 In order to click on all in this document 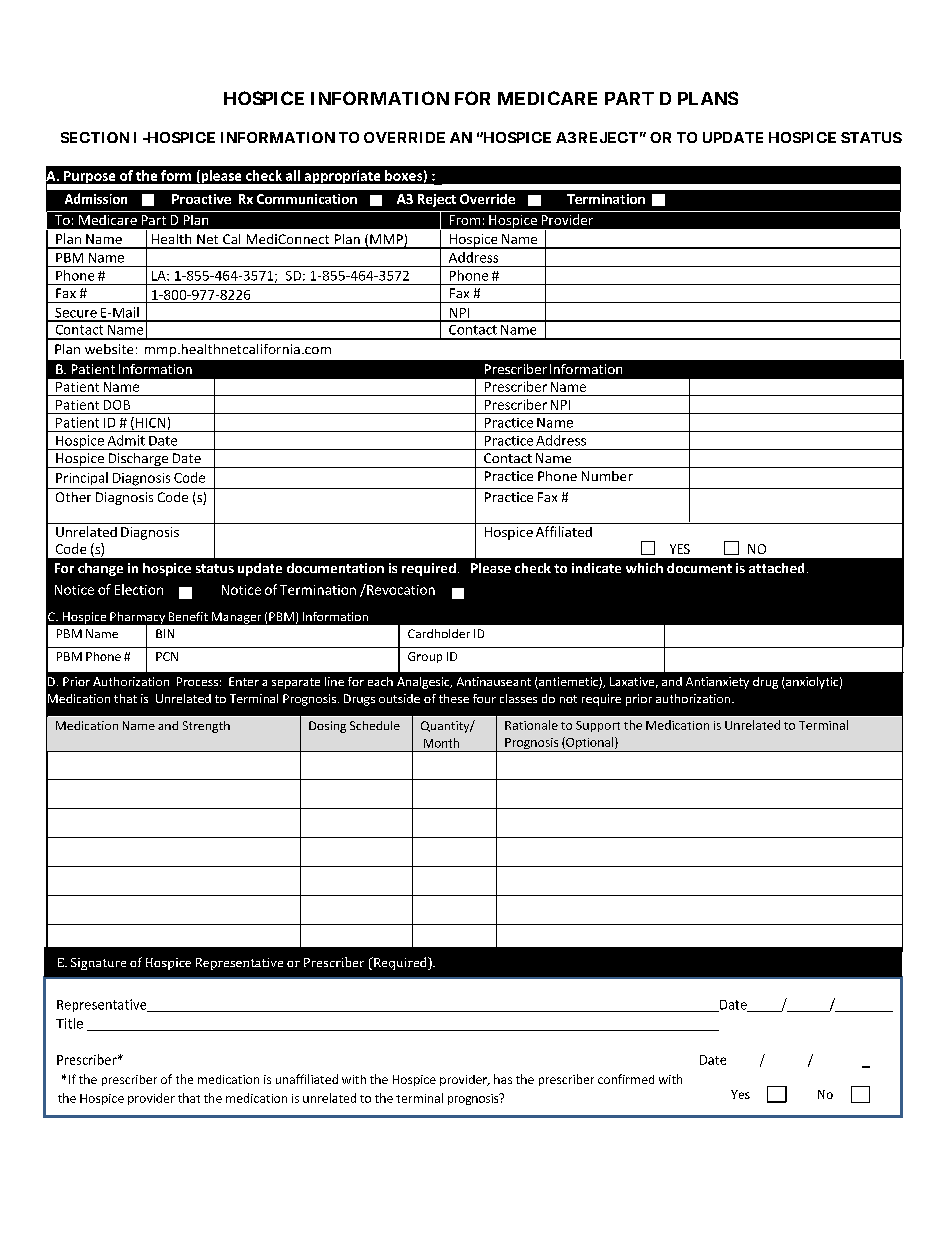, I will do `click(293, 175)`.
